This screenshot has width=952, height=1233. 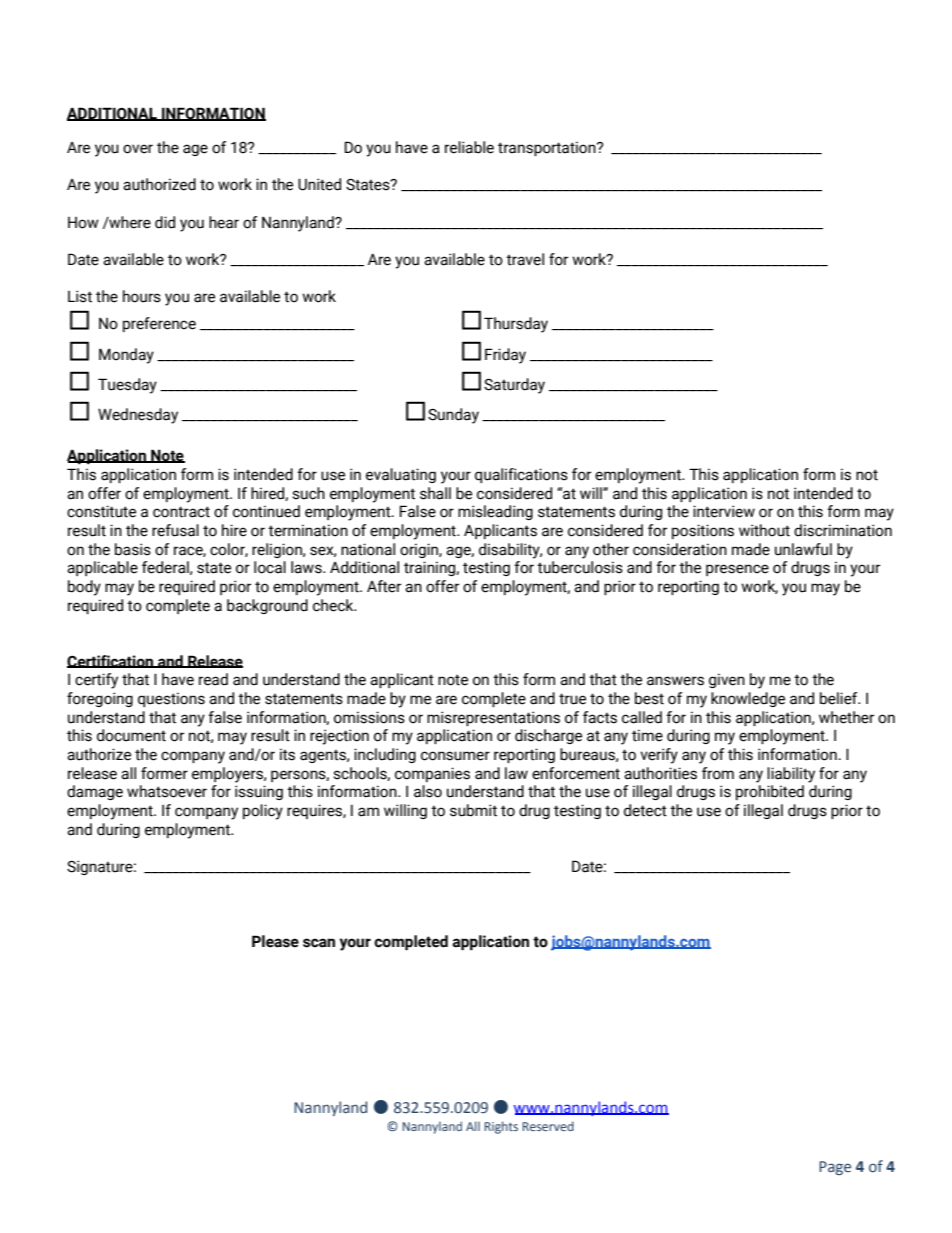 I want to click on misrepresentations, so click(x=493, y=718).
